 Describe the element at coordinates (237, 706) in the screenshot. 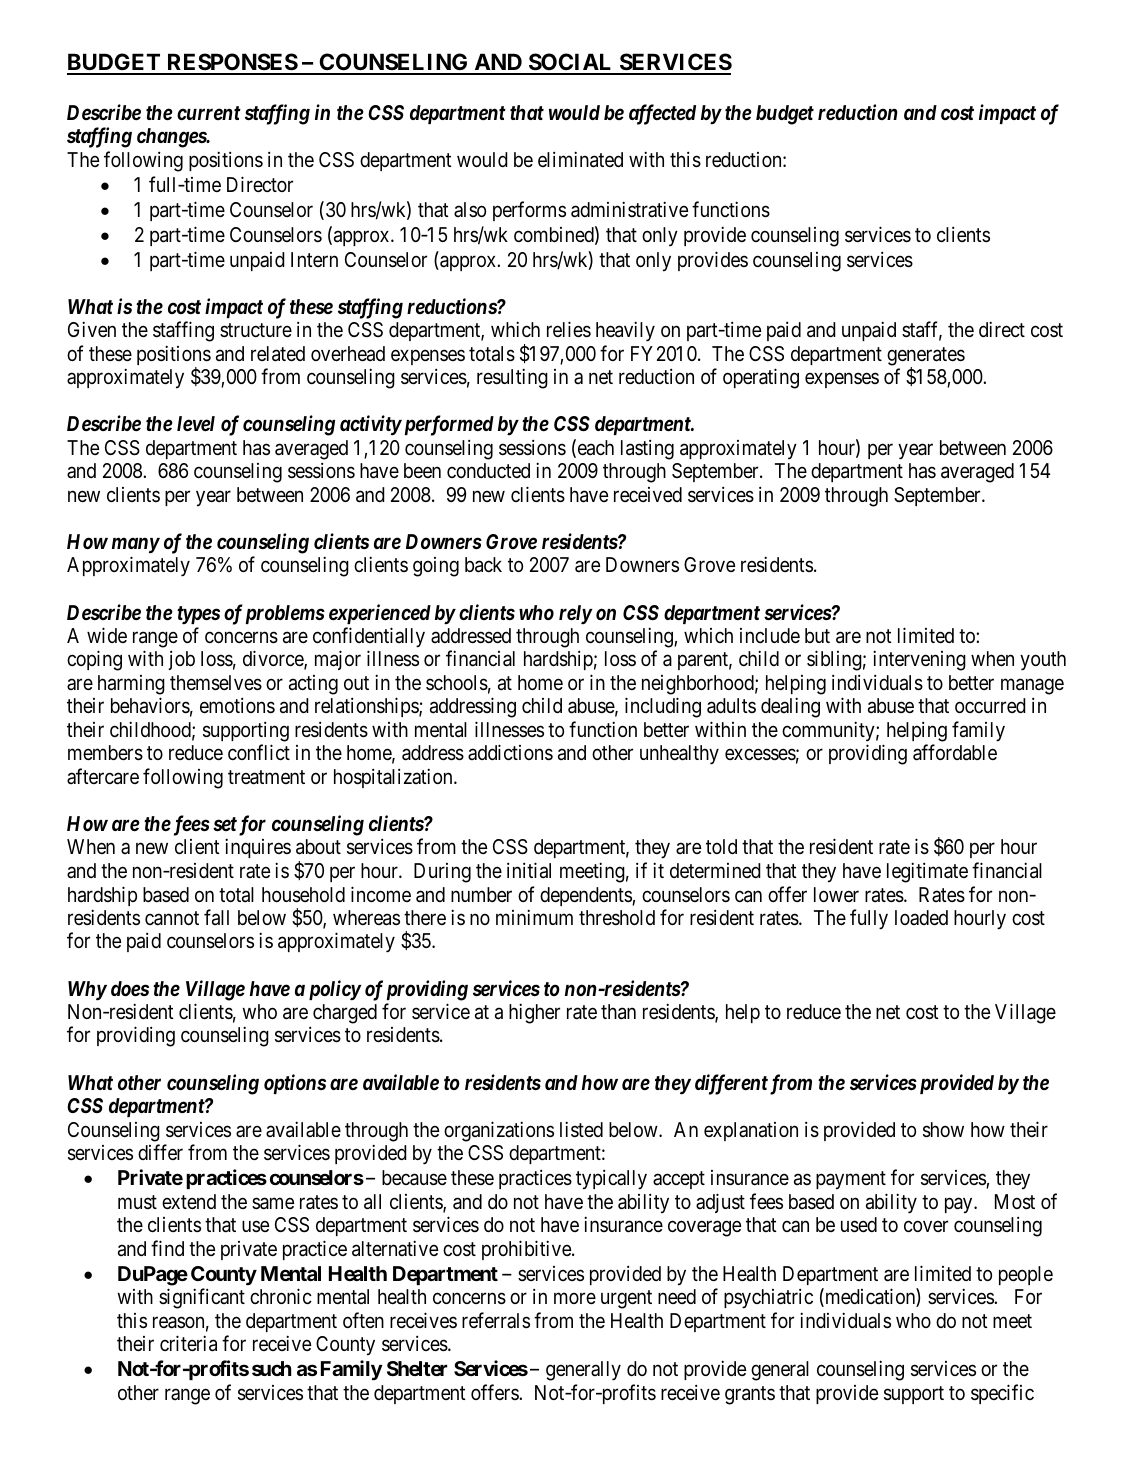

I see `emotions` at that location.
